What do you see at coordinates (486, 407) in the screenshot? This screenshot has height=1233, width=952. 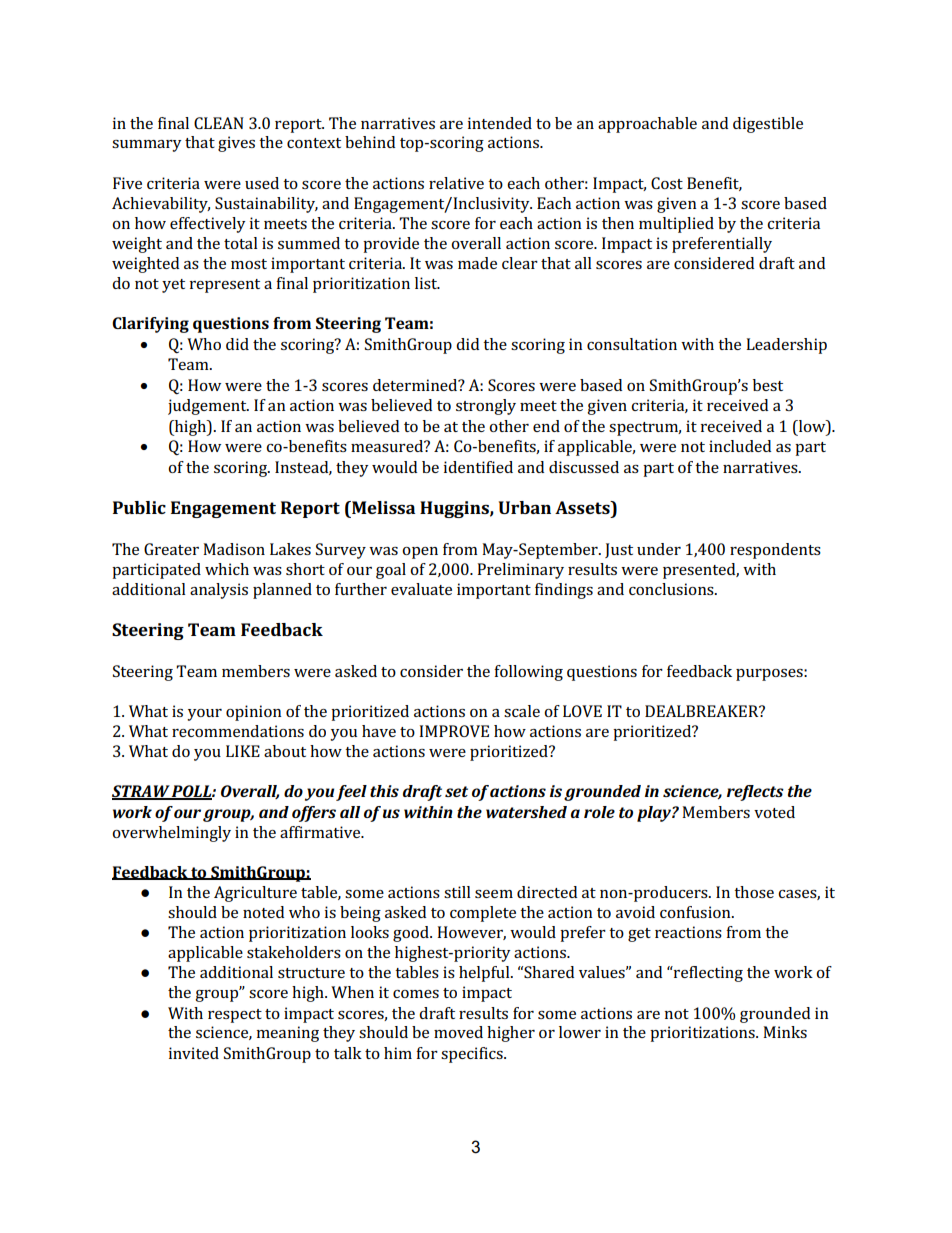 I see `strongly` at bounding box center [486, 407].
